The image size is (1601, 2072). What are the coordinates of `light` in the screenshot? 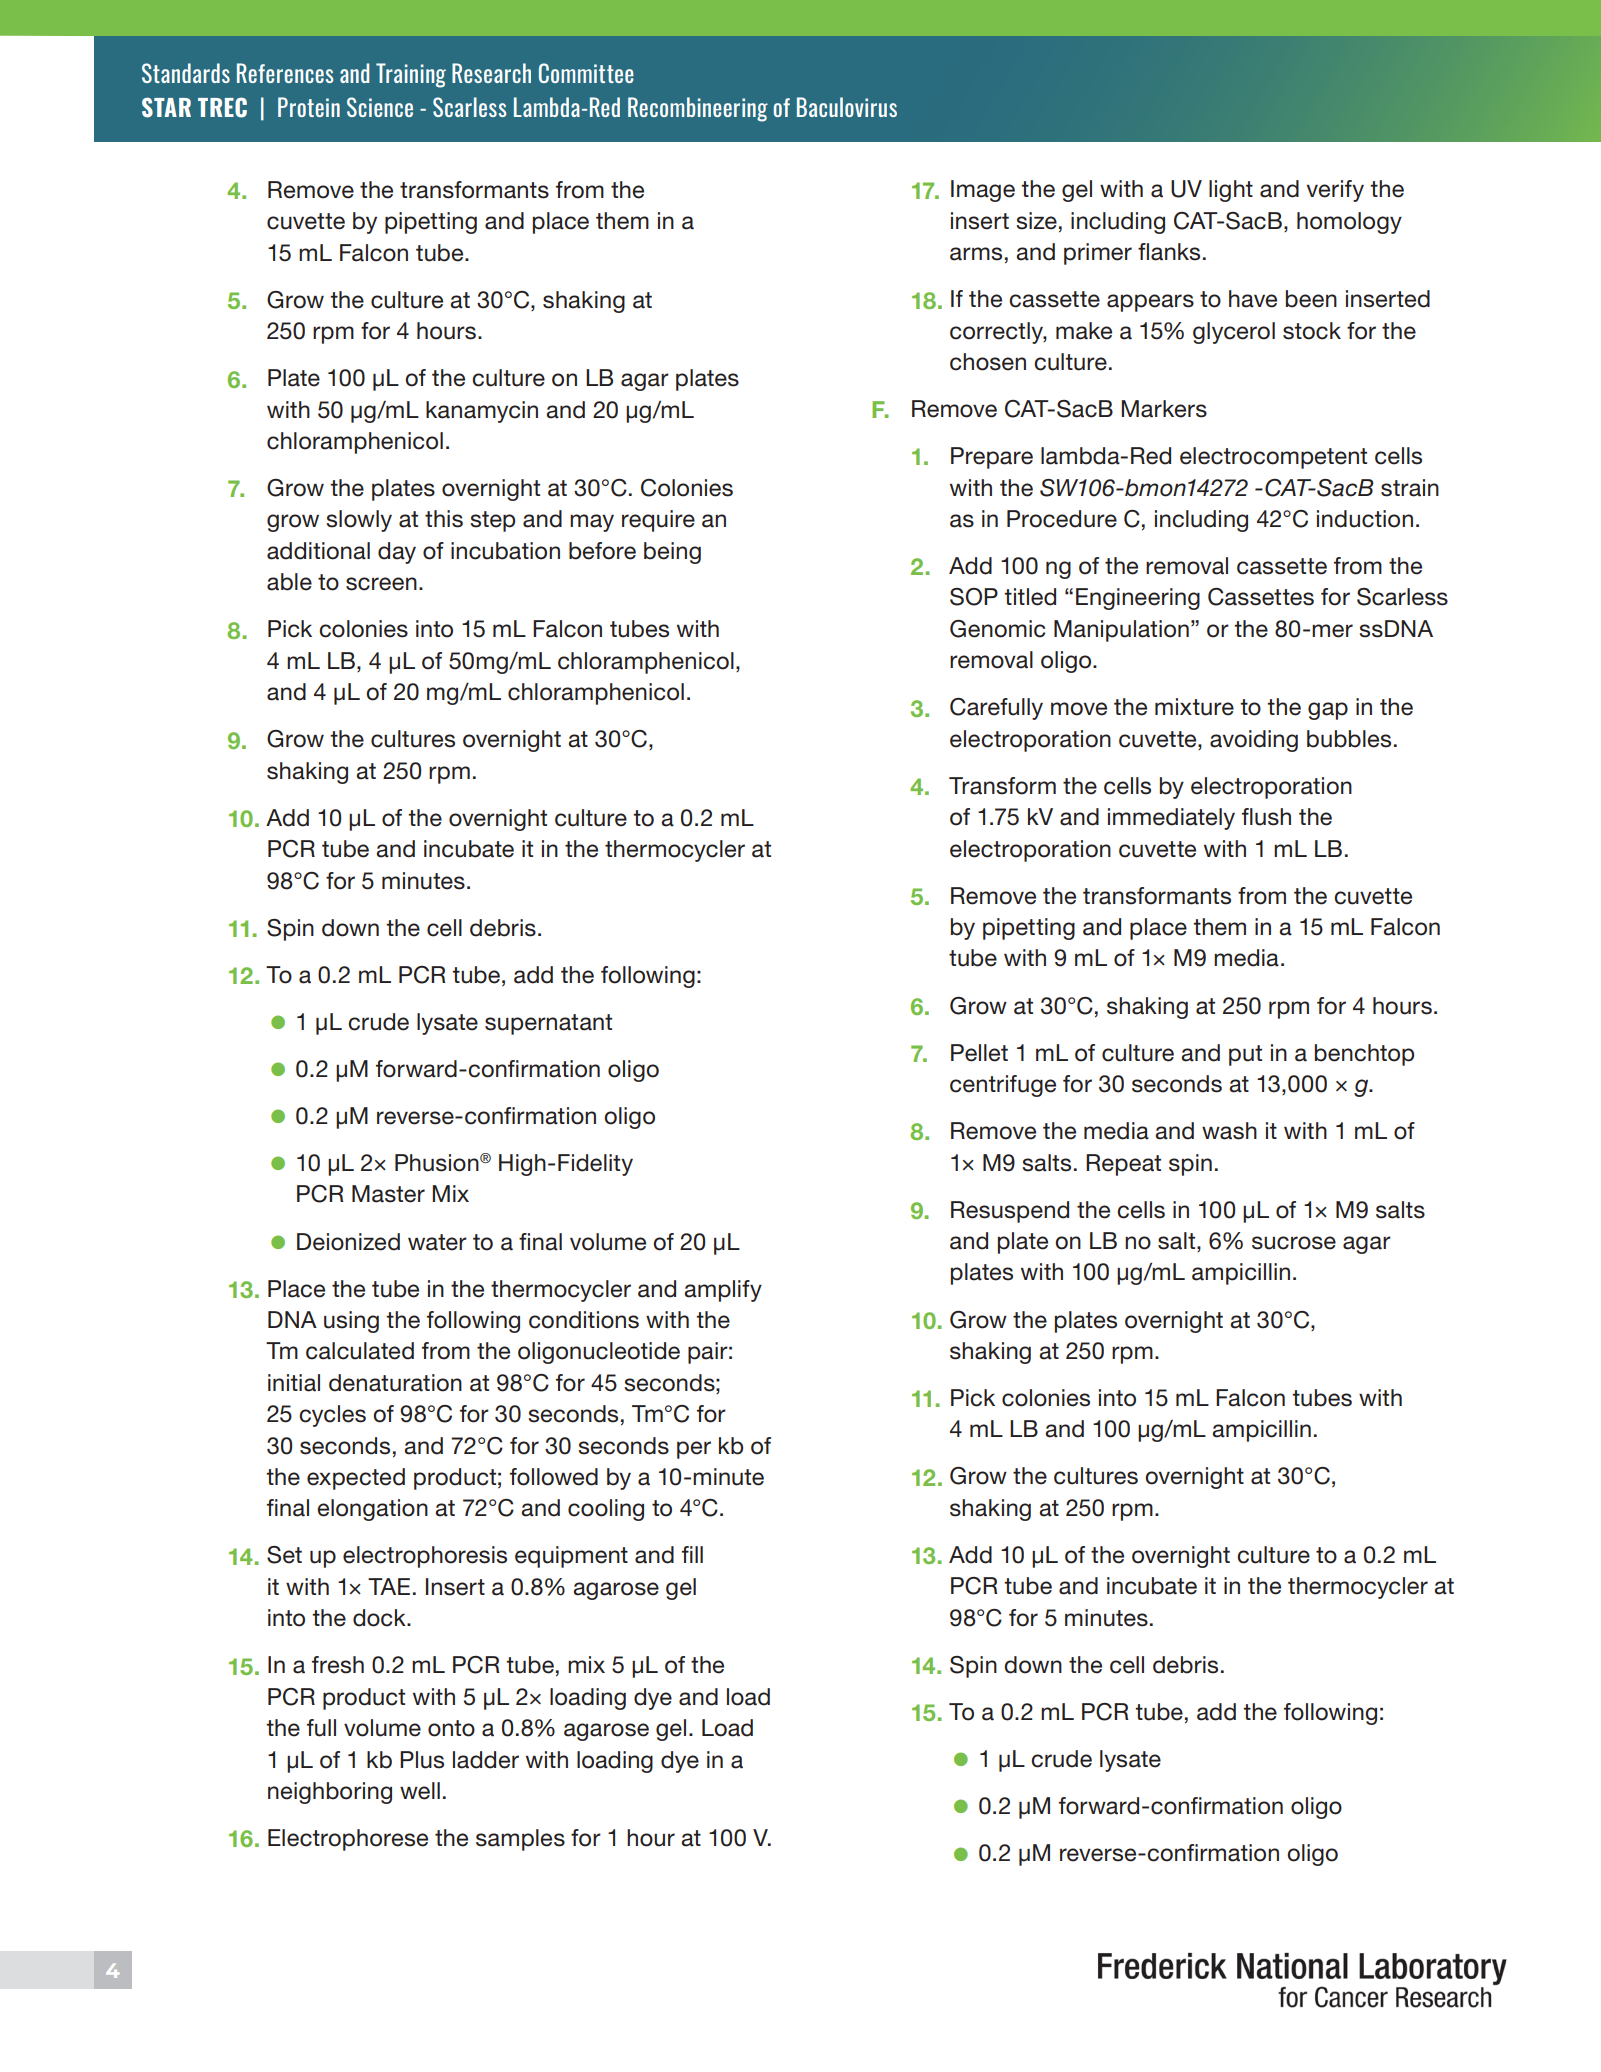 It's located at (1231, 191).
